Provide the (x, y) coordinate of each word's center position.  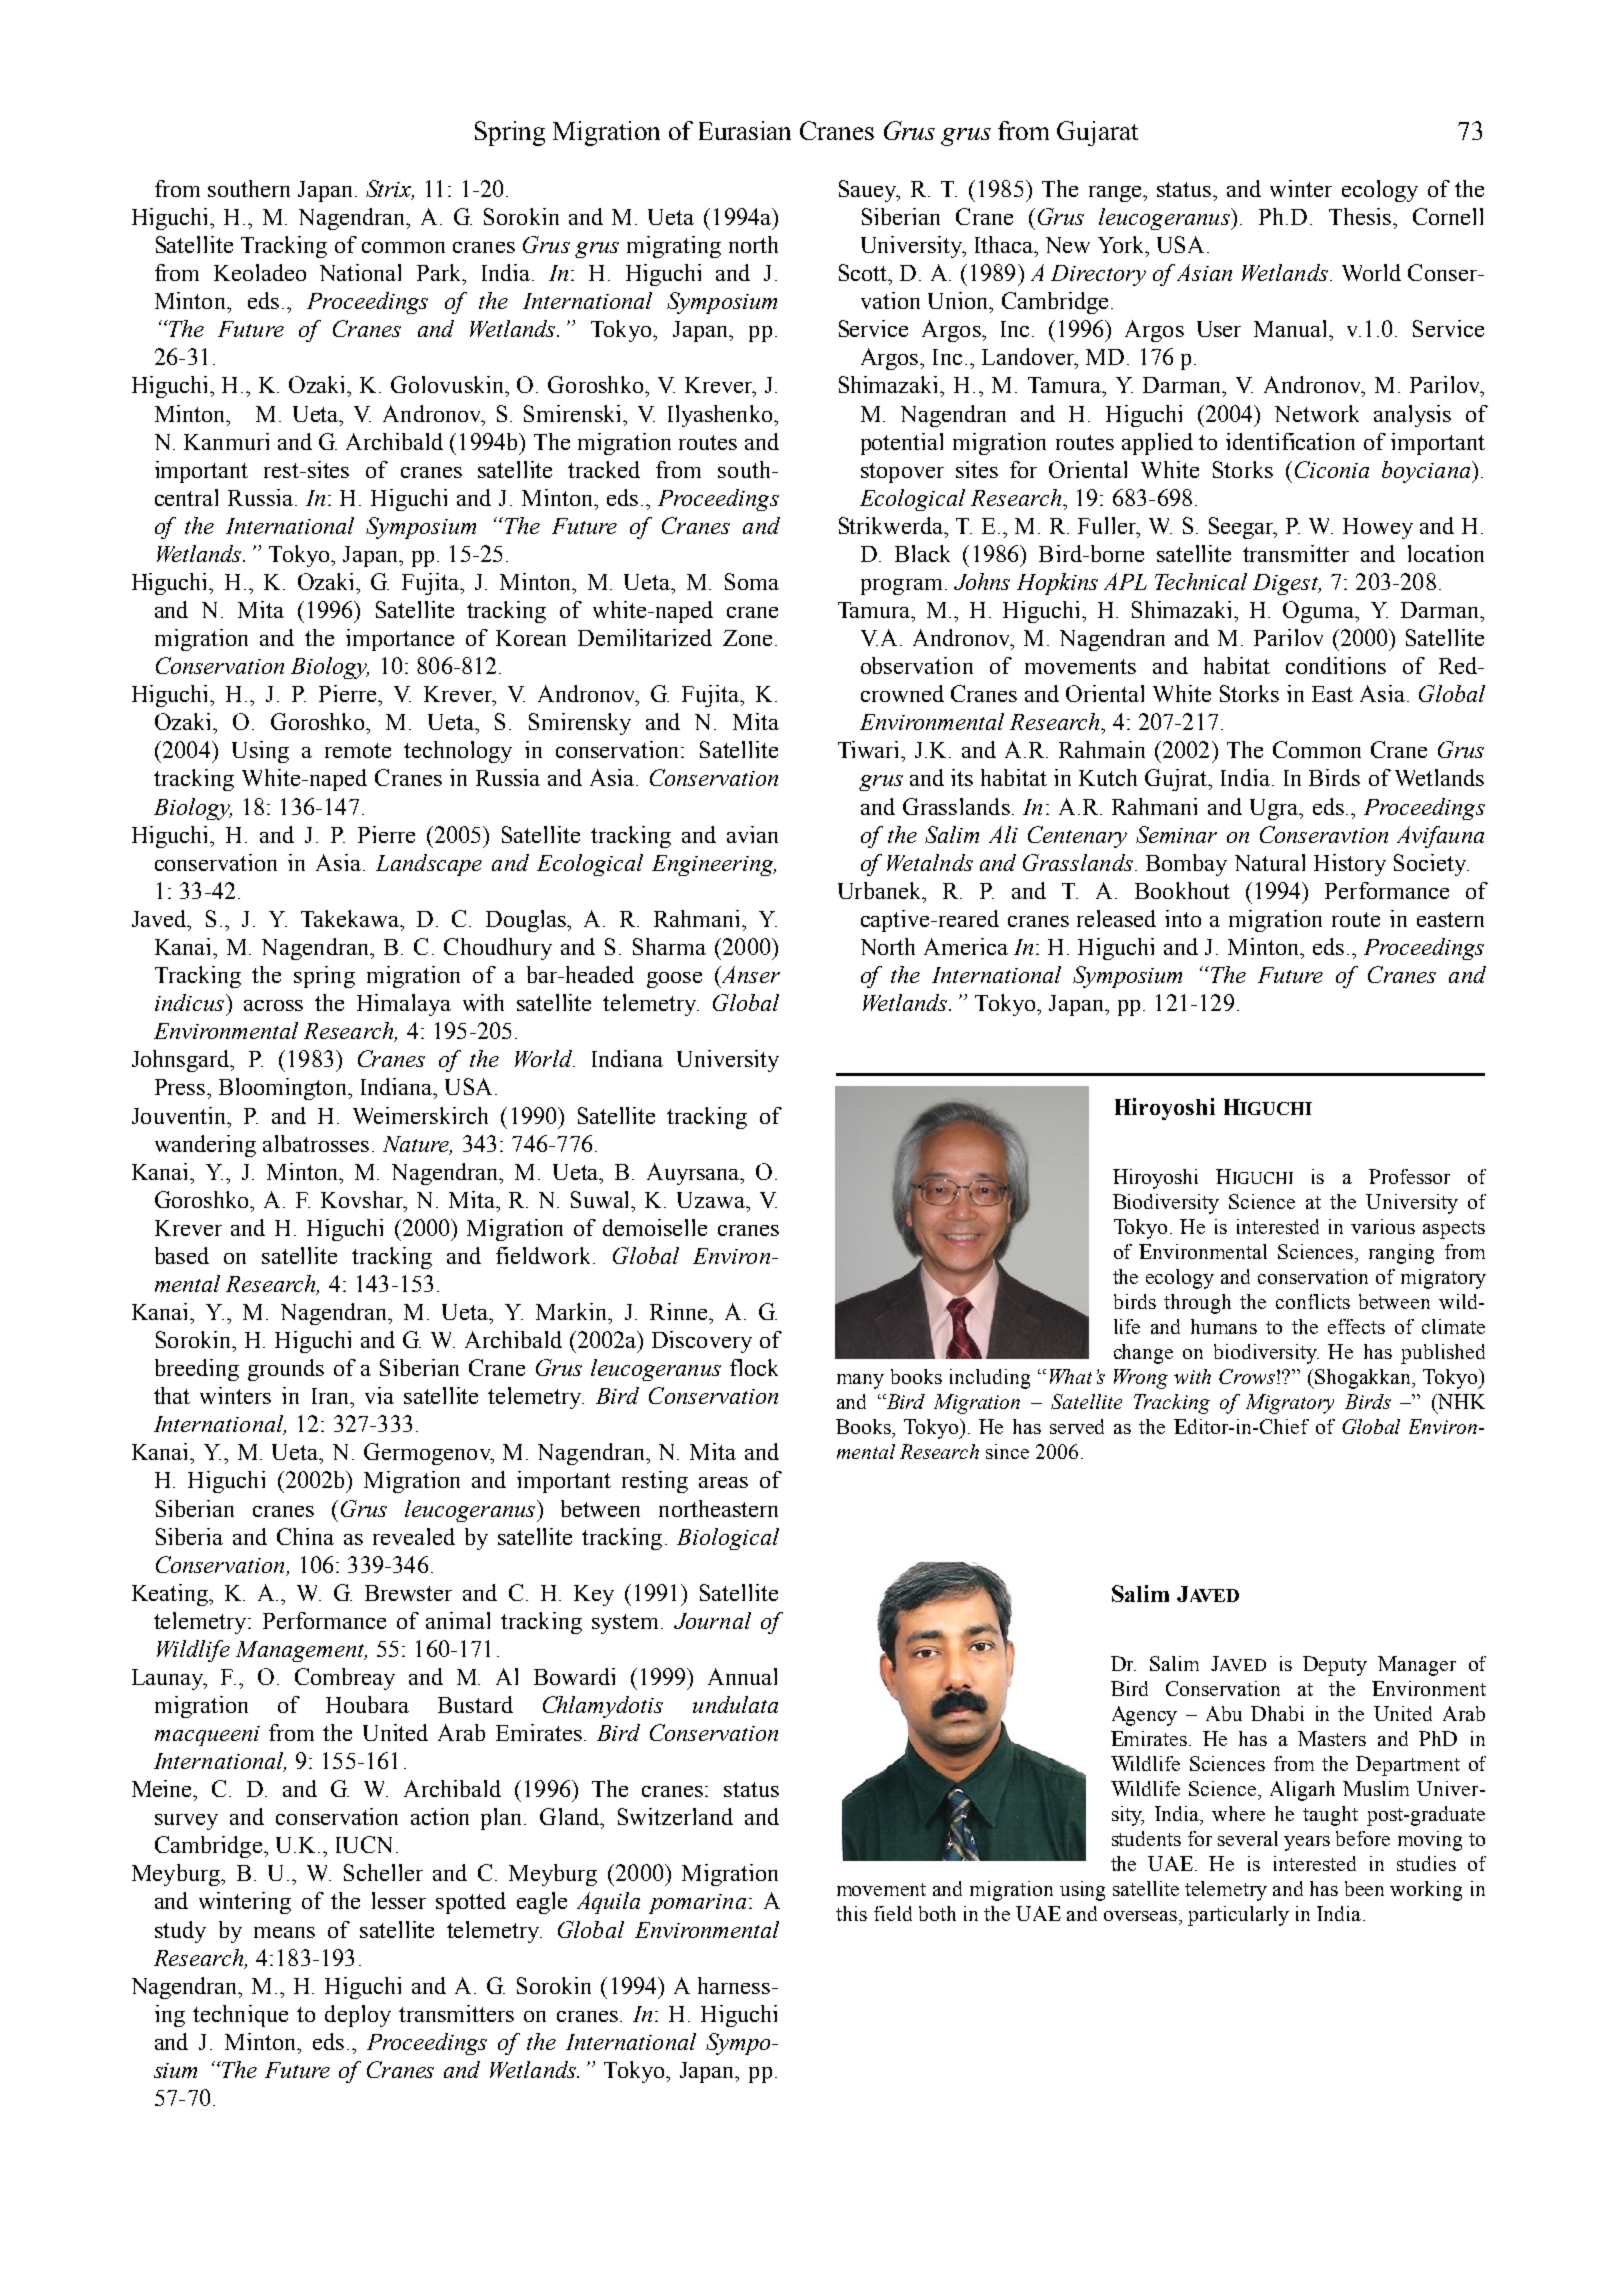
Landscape (429, 865)
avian (752, 834)
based (182, 1255)
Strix (389, 190)
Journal (712, 1620)
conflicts (1313, 1301)
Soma (752, 581)
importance (400, 640)
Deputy (1335, 1666)
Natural (1270, 862)
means (284, 1932)
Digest (1287, 584)
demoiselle (655, 1227)
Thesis (1360, 216)
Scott (864, 272)
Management (301, 1651)
